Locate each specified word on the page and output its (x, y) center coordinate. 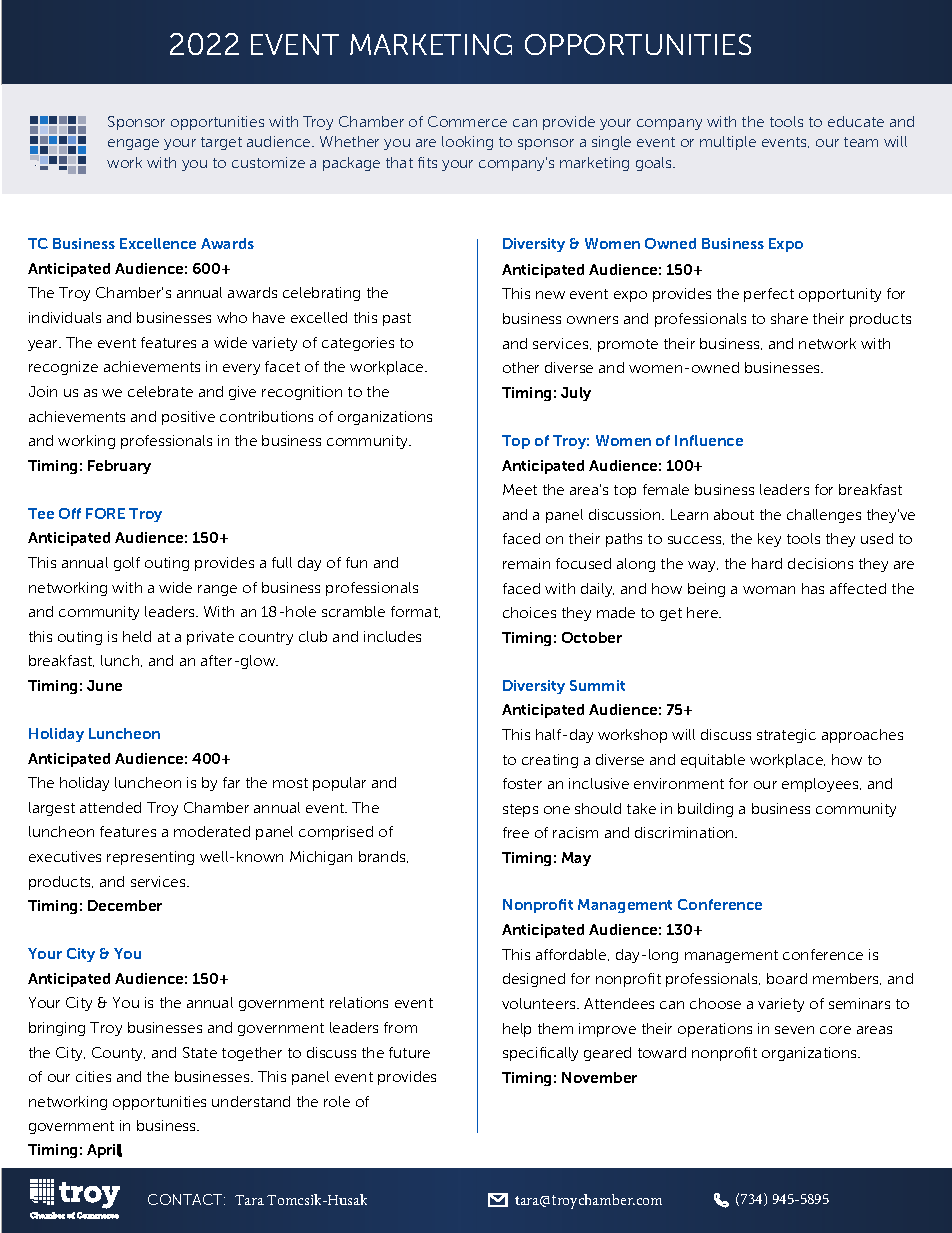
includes (392, 636)
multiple (728, 143)
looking (467, 143)
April (104, 1151)
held (137, 636)
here (704, 612)
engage (133, 144)
